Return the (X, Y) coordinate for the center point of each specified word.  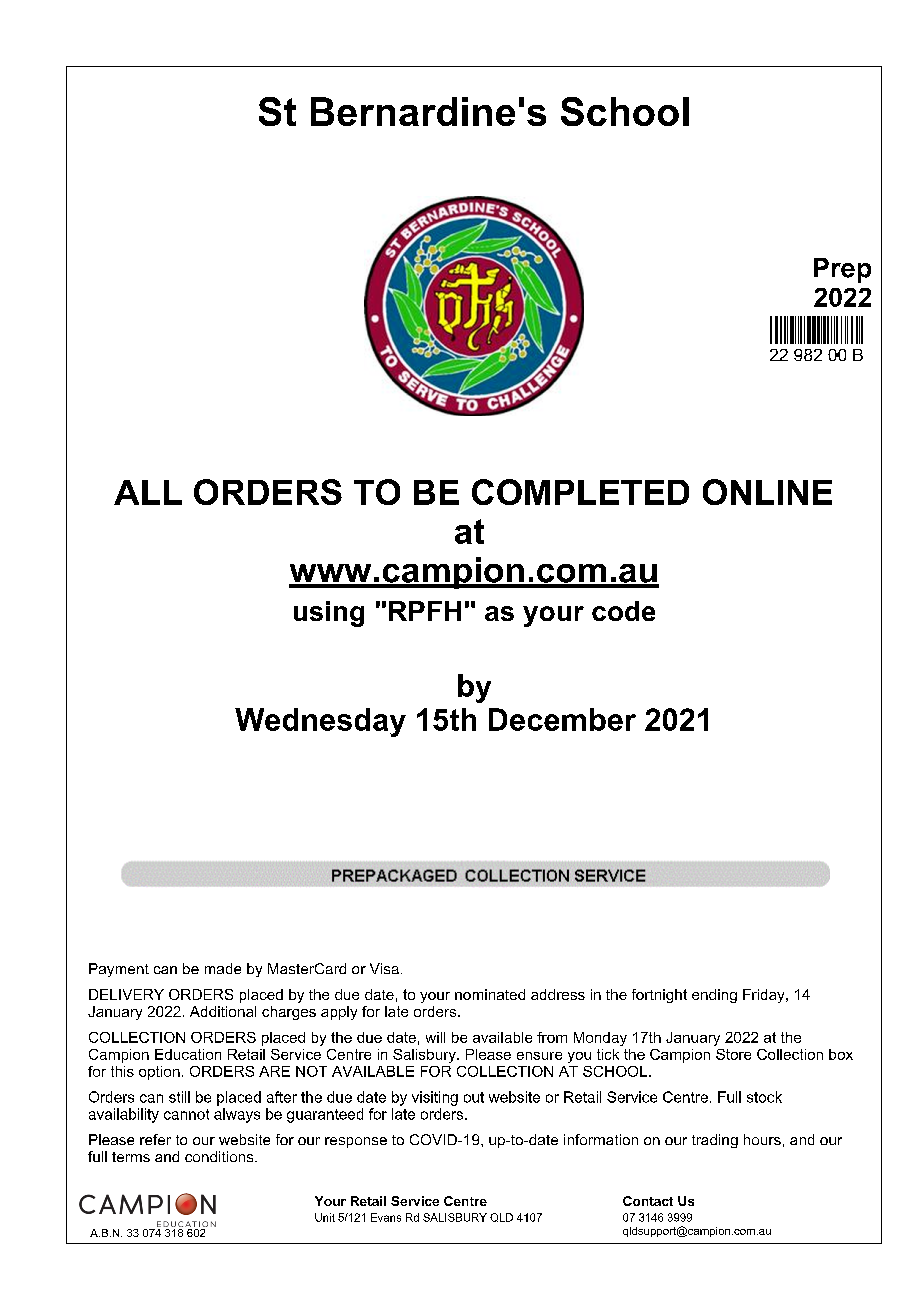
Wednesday (320, 722)
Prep (842, 270)
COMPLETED (580, 492)
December (562, 719)
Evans (386, 1217)
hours (762, 1139)
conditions (220, 1156)
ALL (148, 492)
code (623, 611)
